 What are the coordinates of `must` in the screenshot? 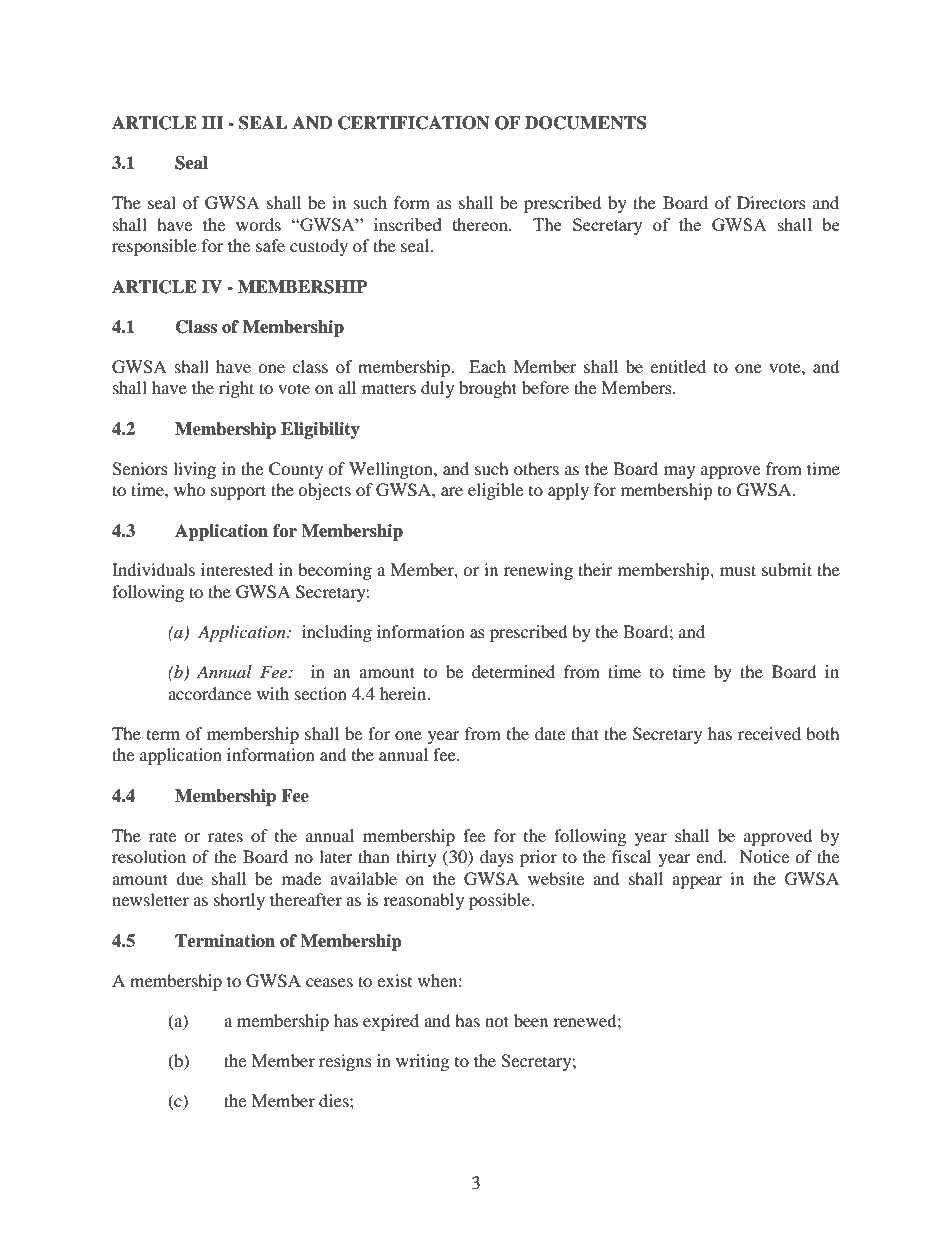 It's located at (738, 570).
